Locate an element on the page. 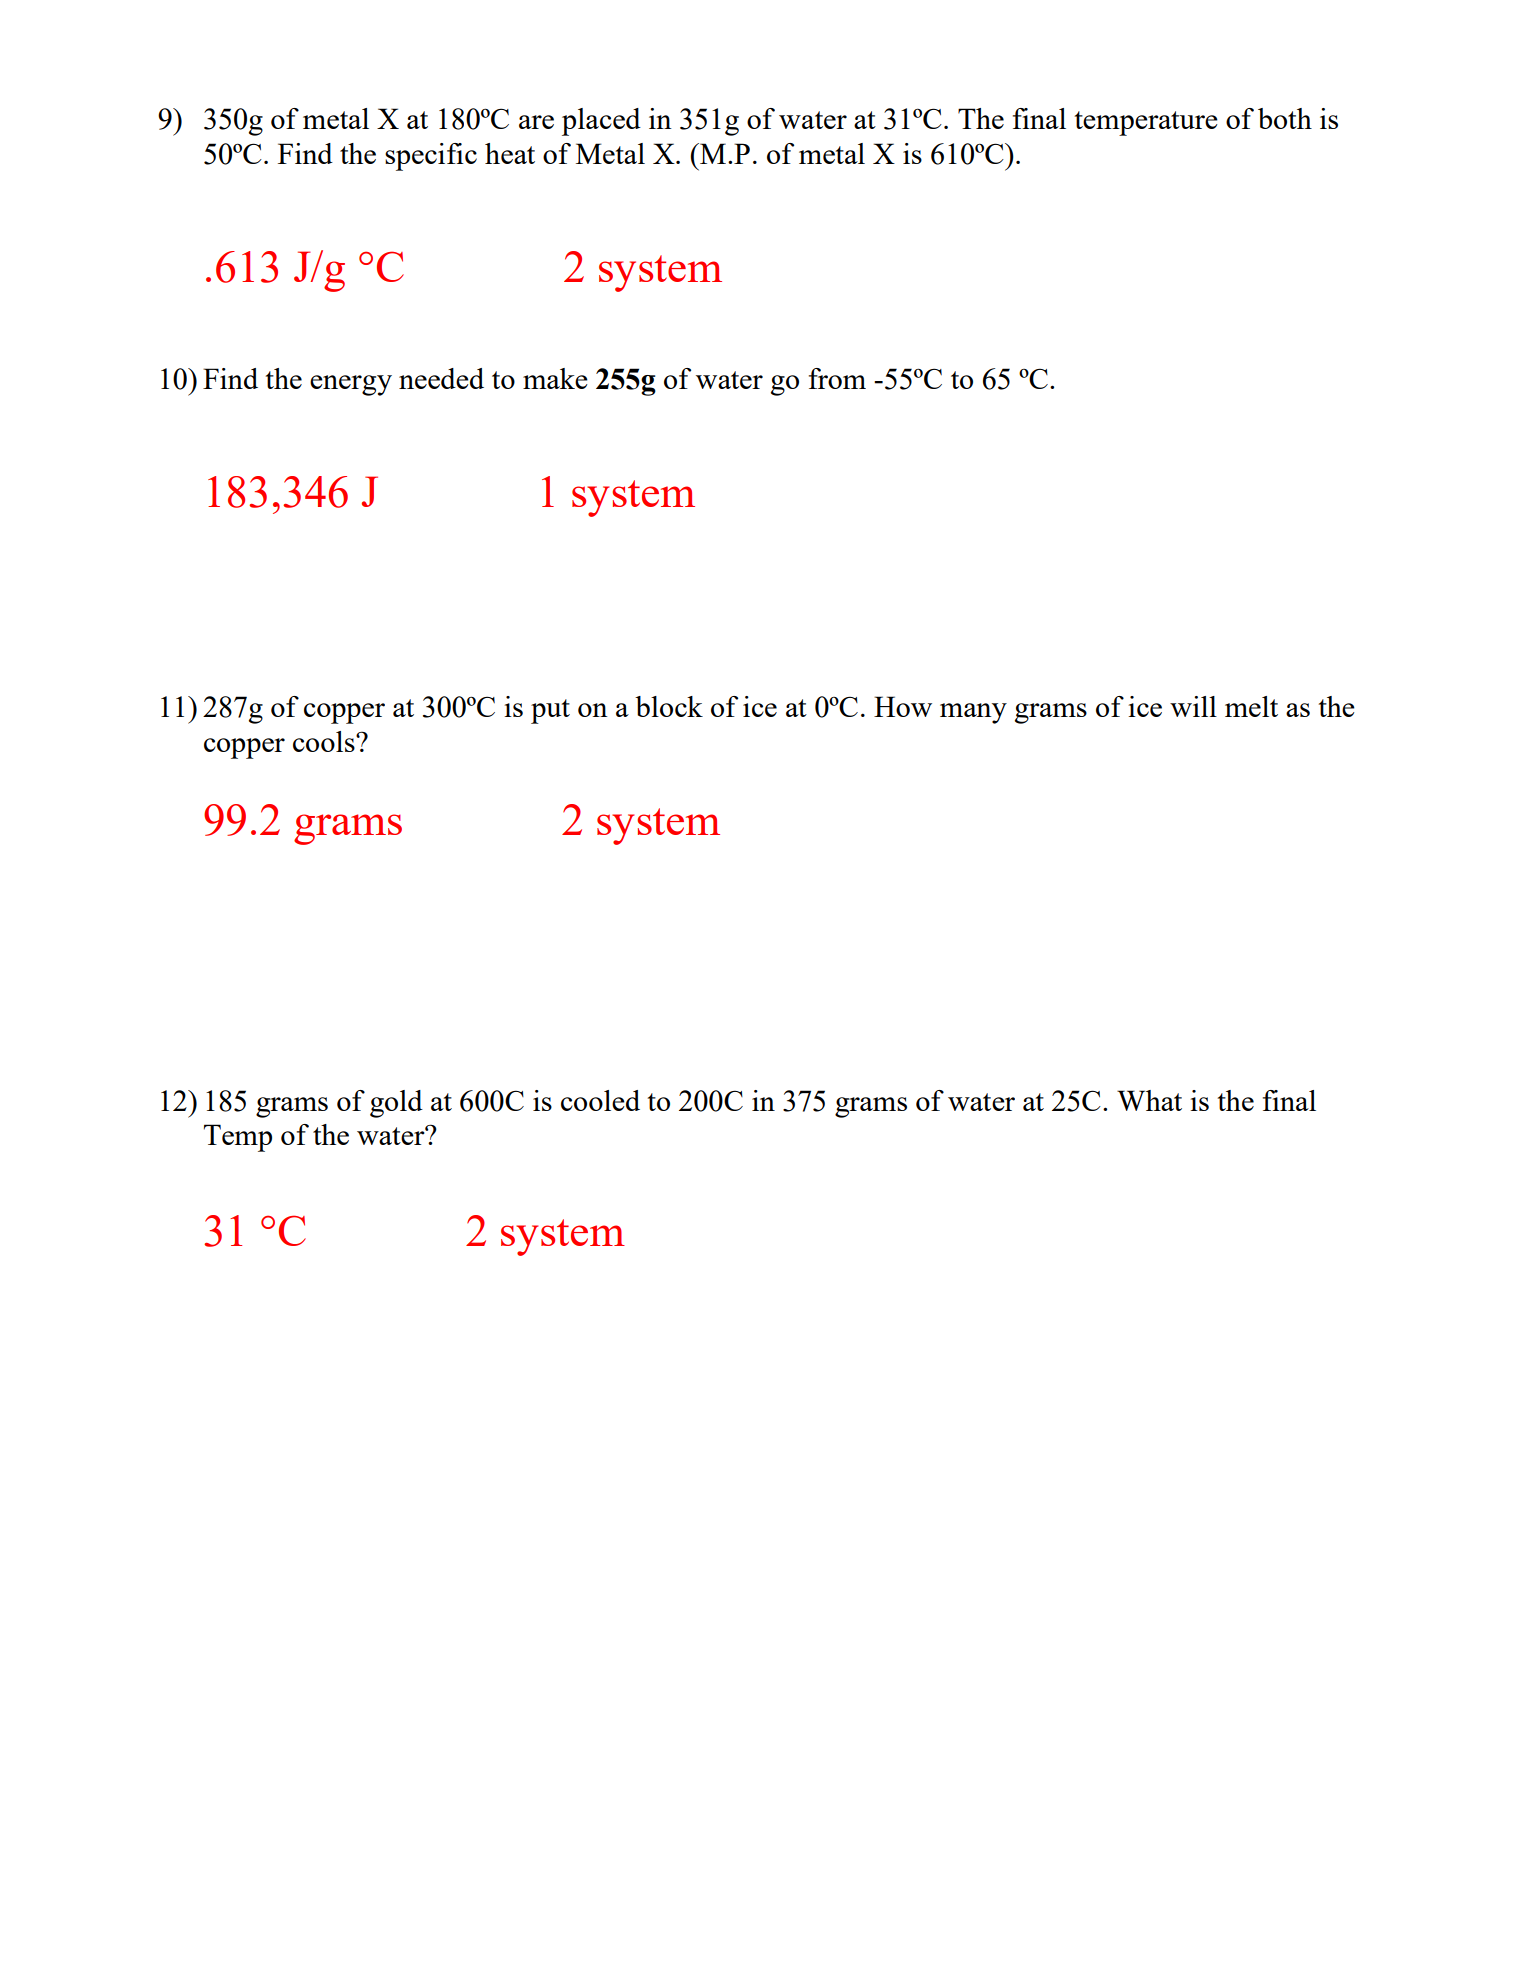 This document has height=1985, width=1534. both is located at coordinates (1285, 118).
